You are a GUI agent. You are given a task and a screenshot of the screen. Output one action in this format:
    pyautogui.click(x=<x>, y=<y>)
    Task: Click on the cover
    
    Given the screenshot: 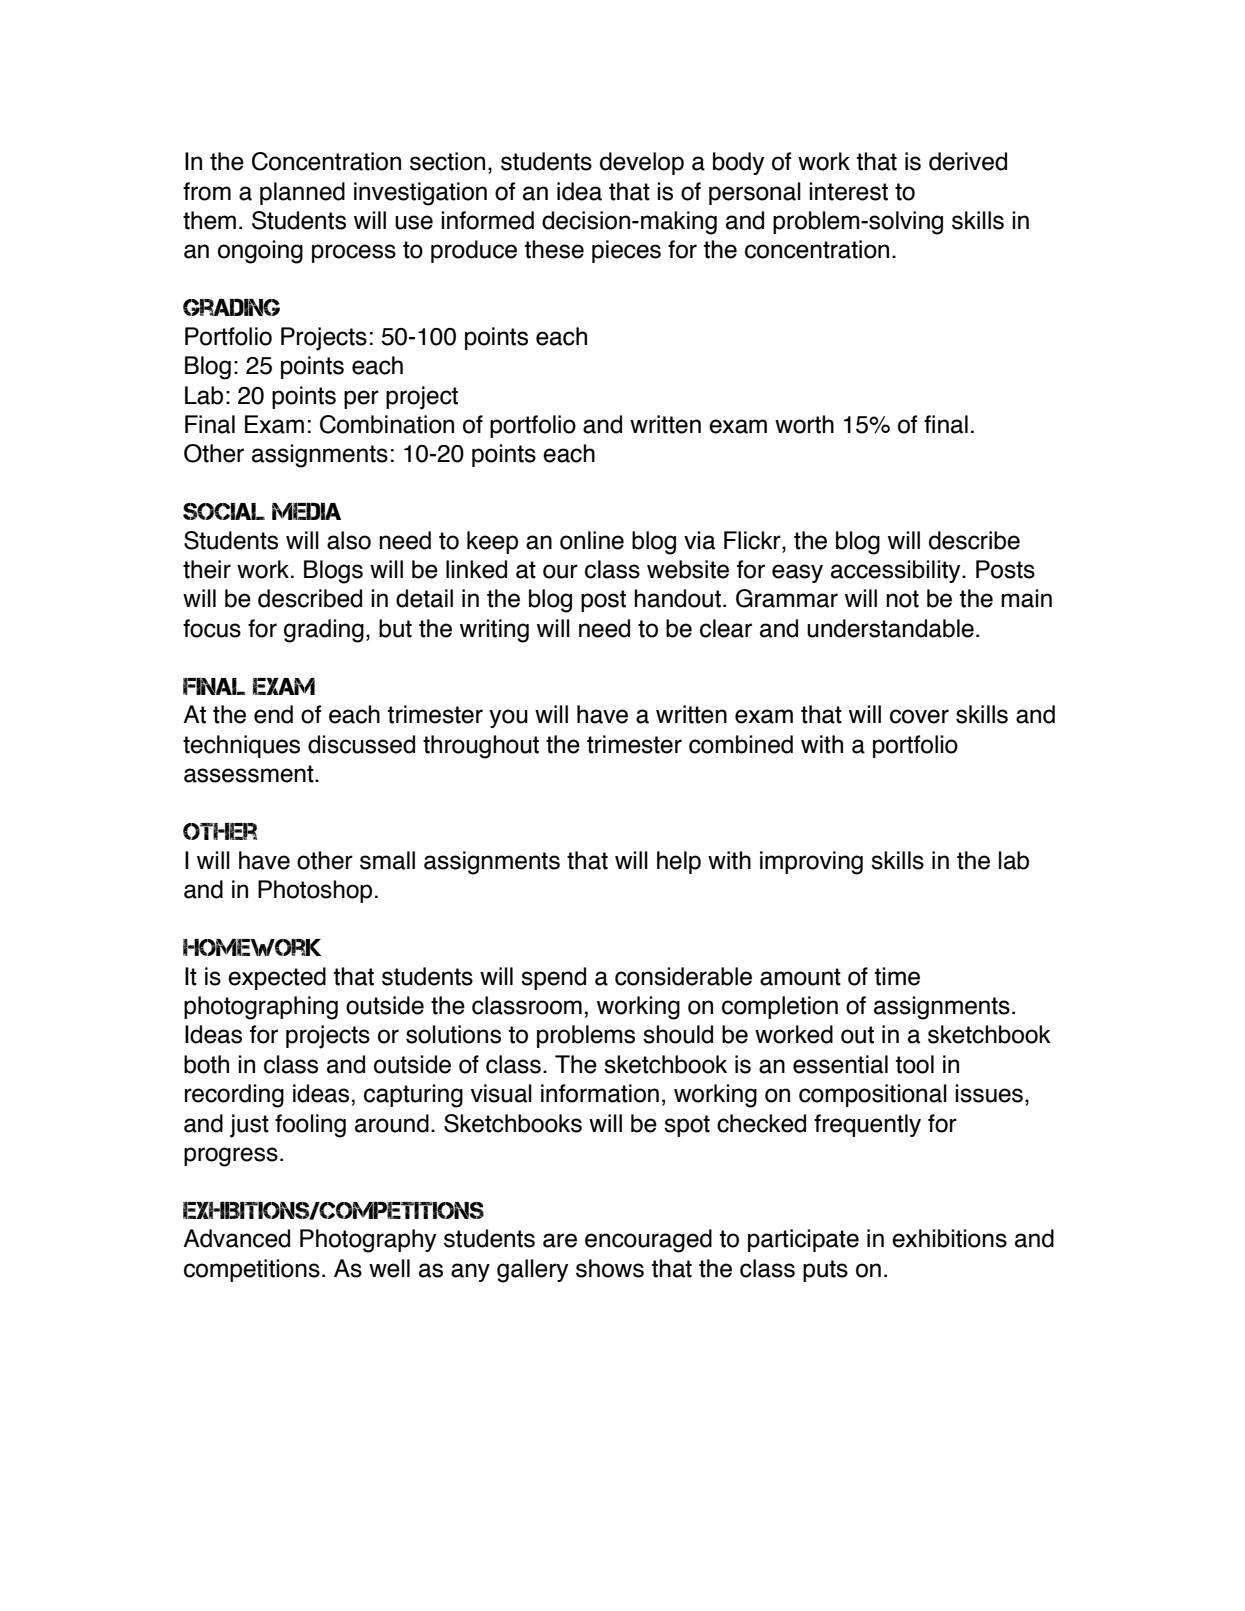 What is the action you would take?
    pyautogui.click(x=919, y=716)
